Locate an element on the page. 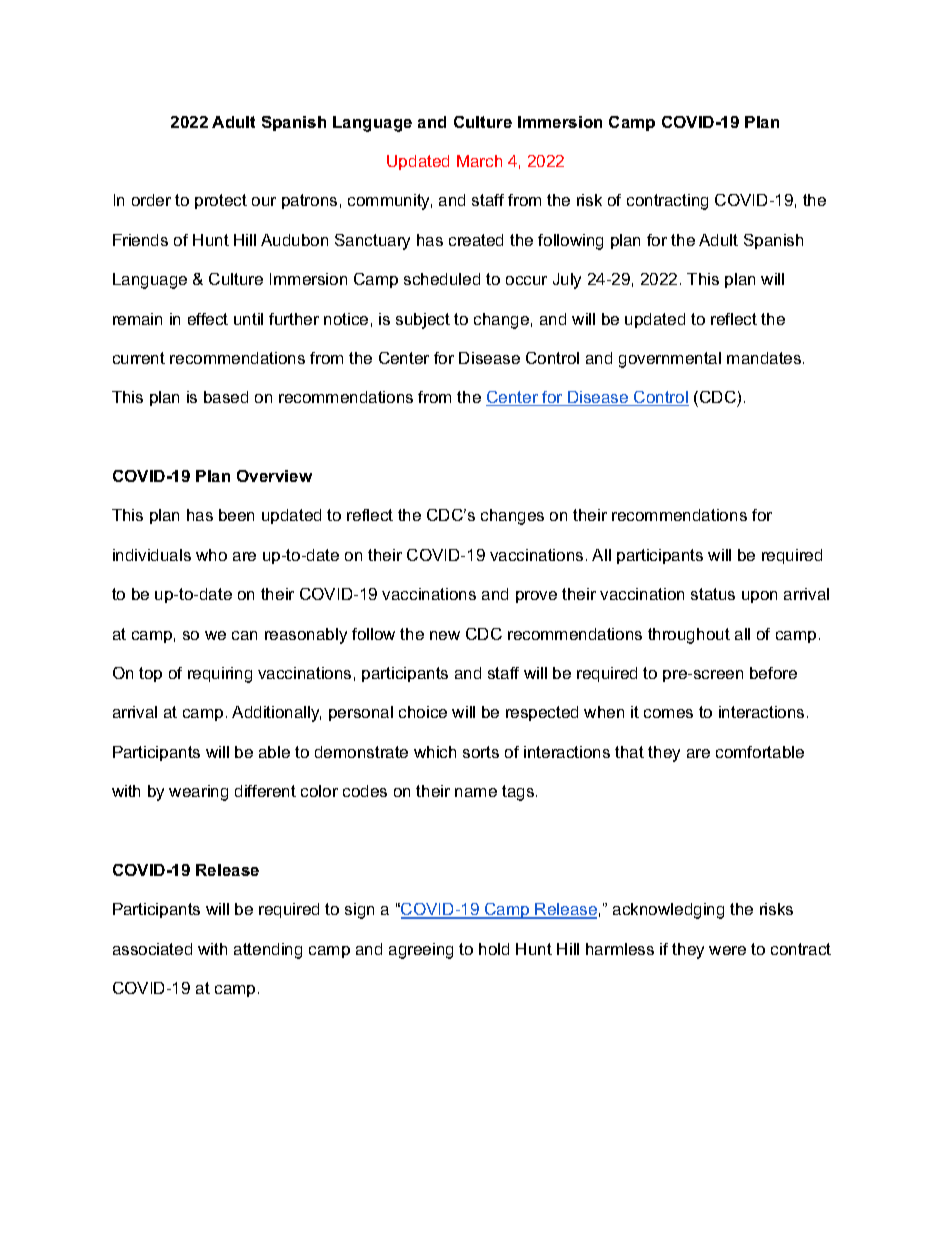 This document has height=1233, width=952. which is located at coordinates (435, 752).
